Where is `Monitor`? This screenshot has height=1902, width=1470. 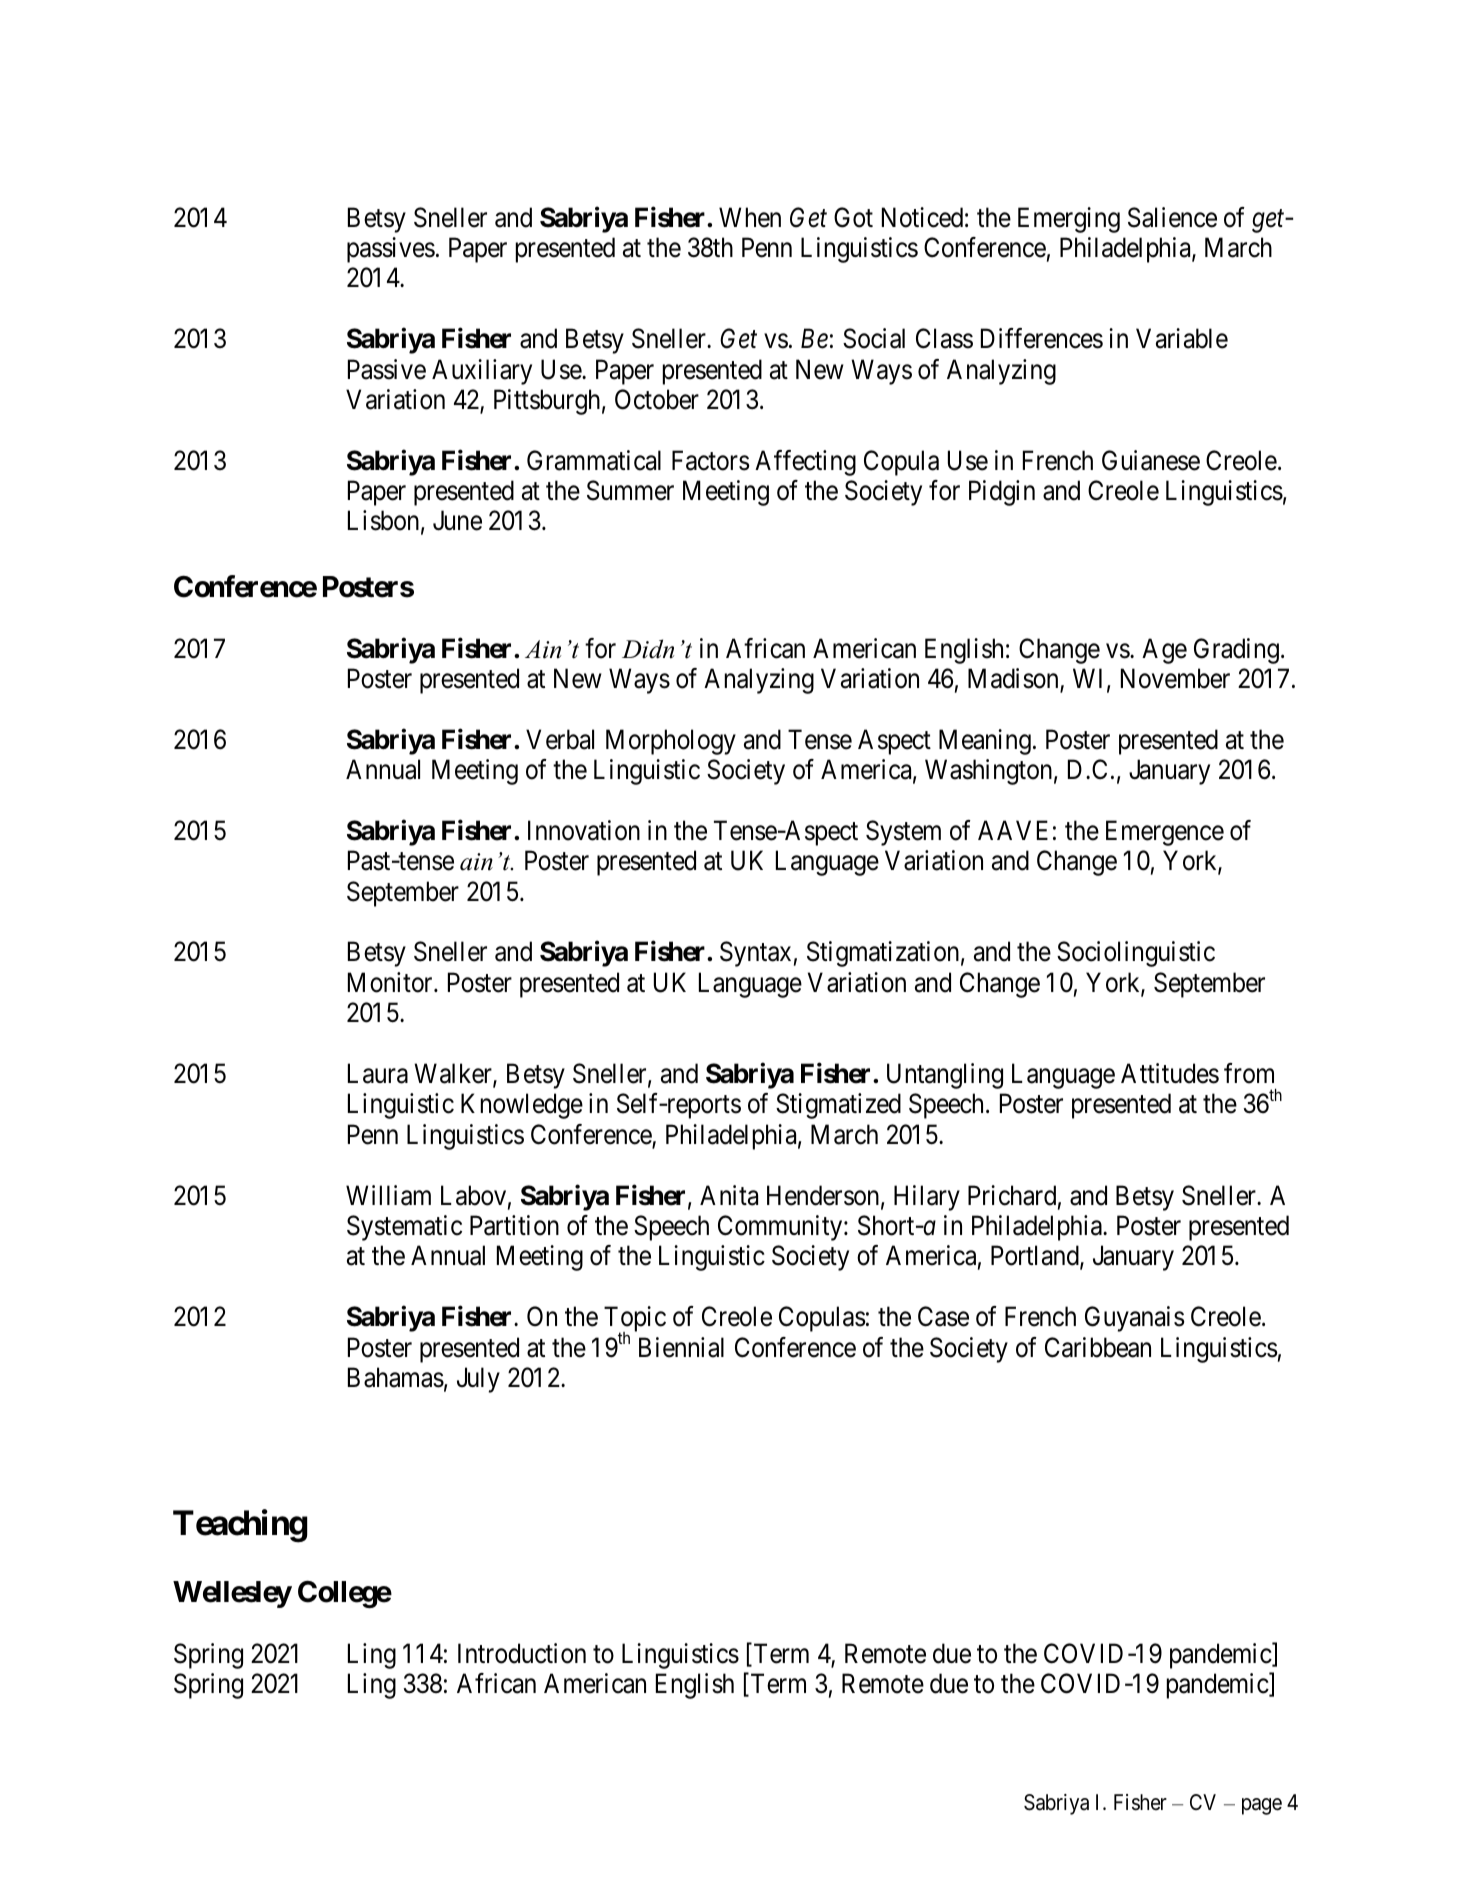
Monitor is located at coordinates (391, 982).
